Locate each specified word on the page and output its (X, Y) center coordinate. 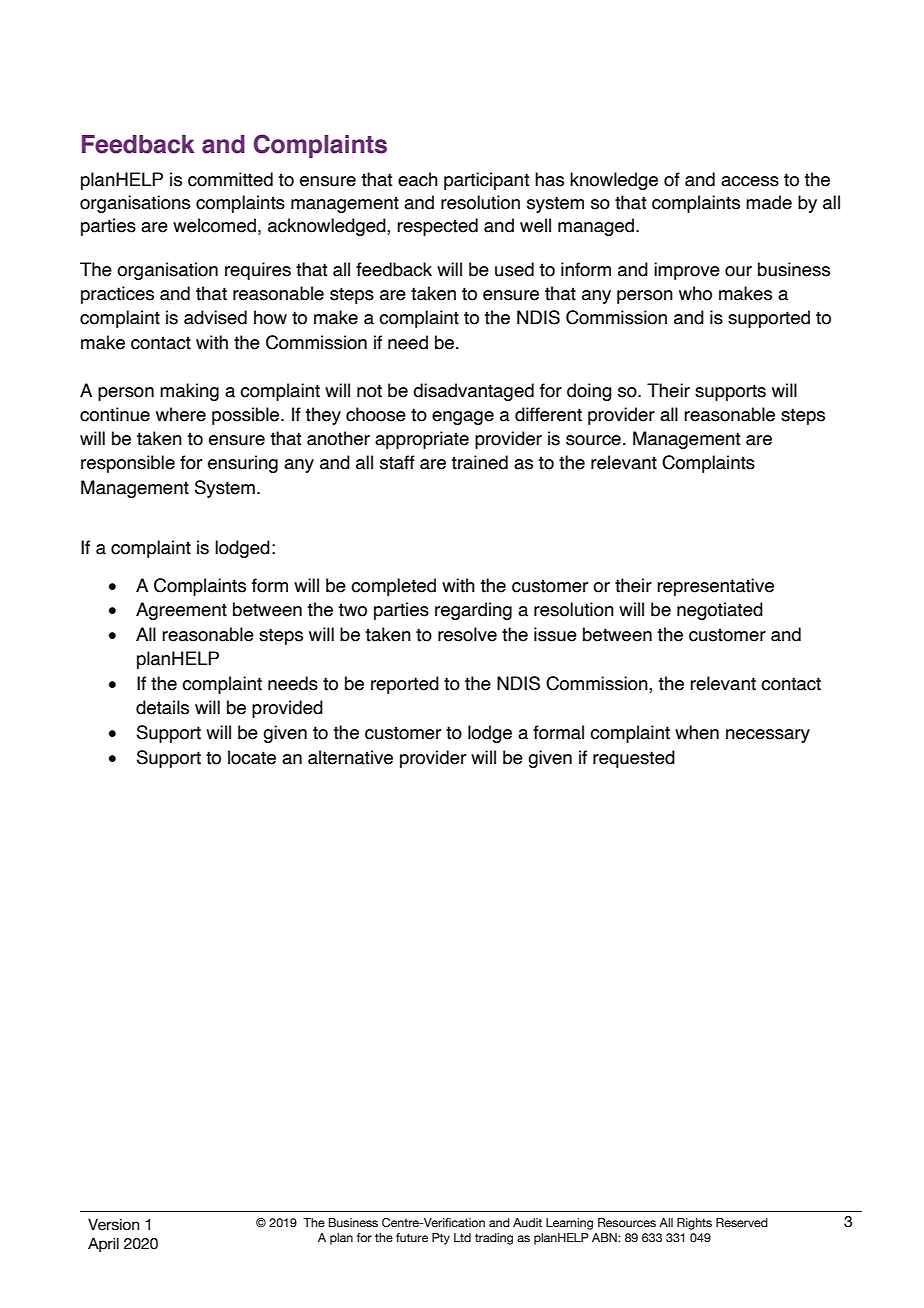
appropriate (422, 440)
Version (113, 1224)
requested (634, 759)
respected (437, 227)
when (697, 732)
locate (252, 757)
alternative (350, 757)
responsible (128, 464)
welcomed (214, 225)
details (162, 707)
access (750, 181)
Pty (441, 1239)
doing (589, 392)
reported (405, 685)
